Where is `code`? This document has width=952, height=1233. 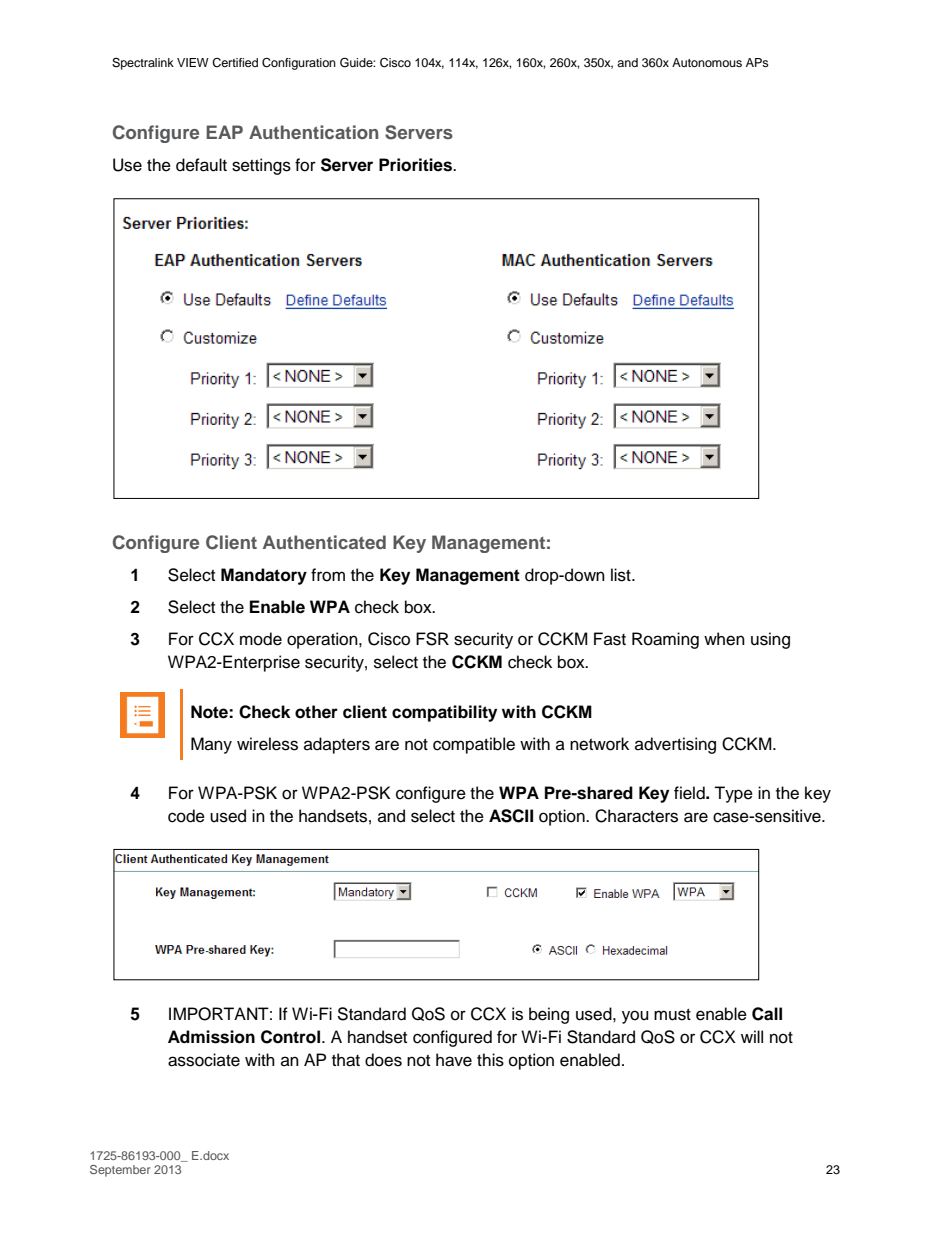
code is located at coordinates (186, 816).
